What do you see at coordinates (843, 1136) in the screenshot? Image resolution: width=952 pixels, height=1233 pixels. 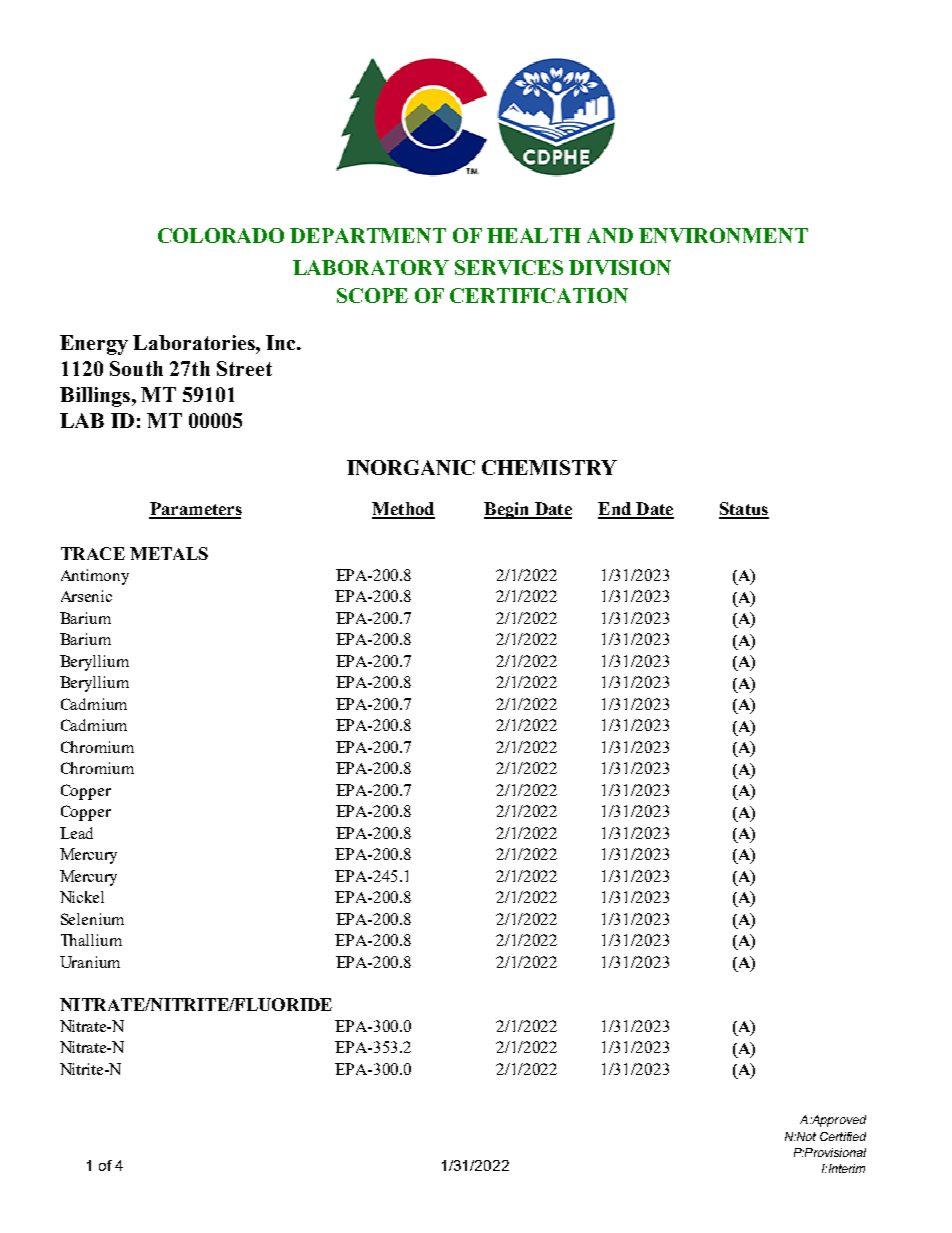 I see `Certified` at bounding box center [843, 1136].
